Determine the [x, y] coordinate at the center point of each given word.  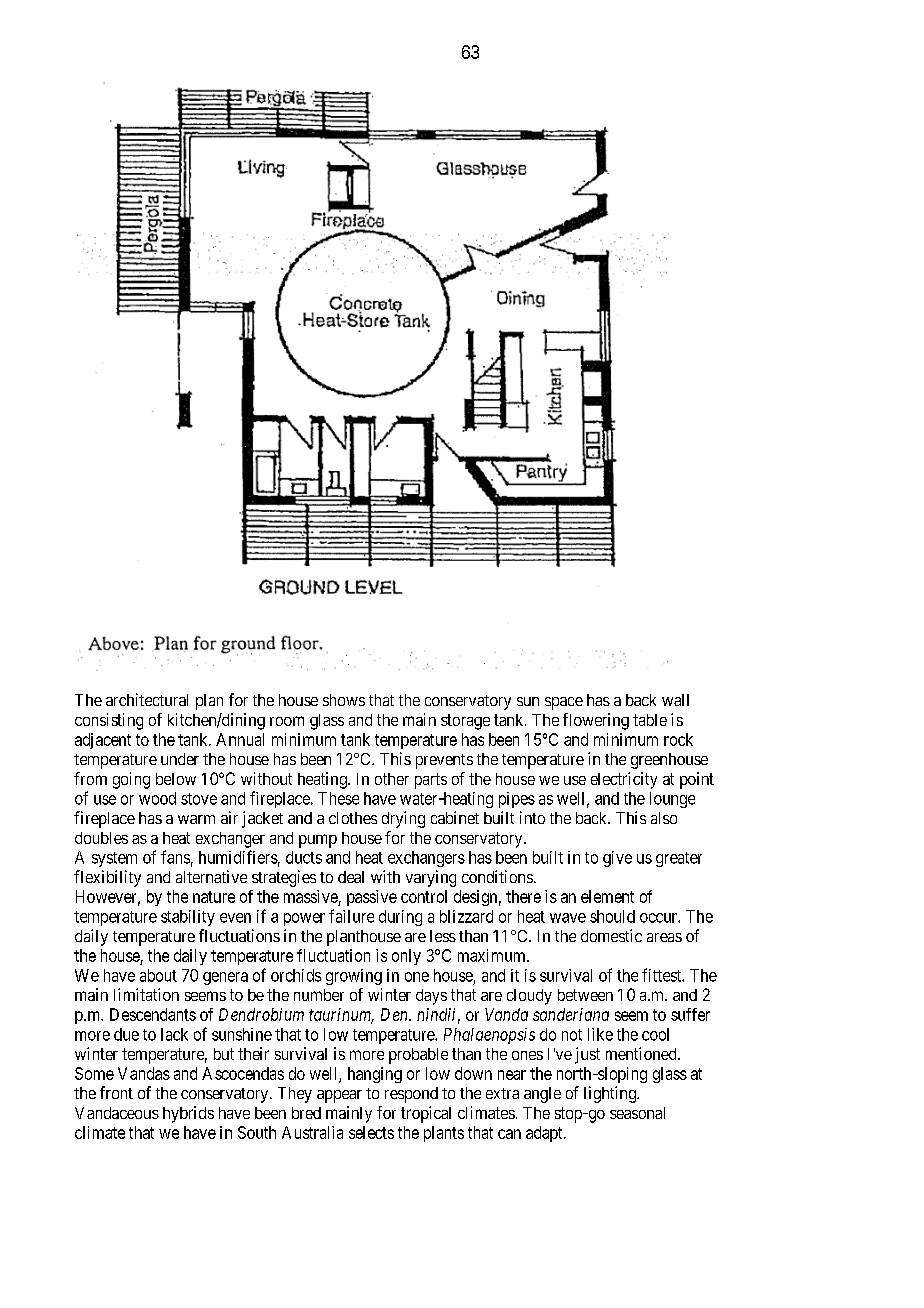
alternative [211, 876]
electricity [624, 780]
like [600, 1034]
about [158, 975]
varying [431, 878]
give [617, 859]
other [392, 779]
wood [157, 798]
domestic [611, 935]
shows [344, 700]
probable [418, 1056]
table [650, 720]
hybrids [188, 1114]
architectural [147, 699]
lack [174, 1034]
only [406, 957]
